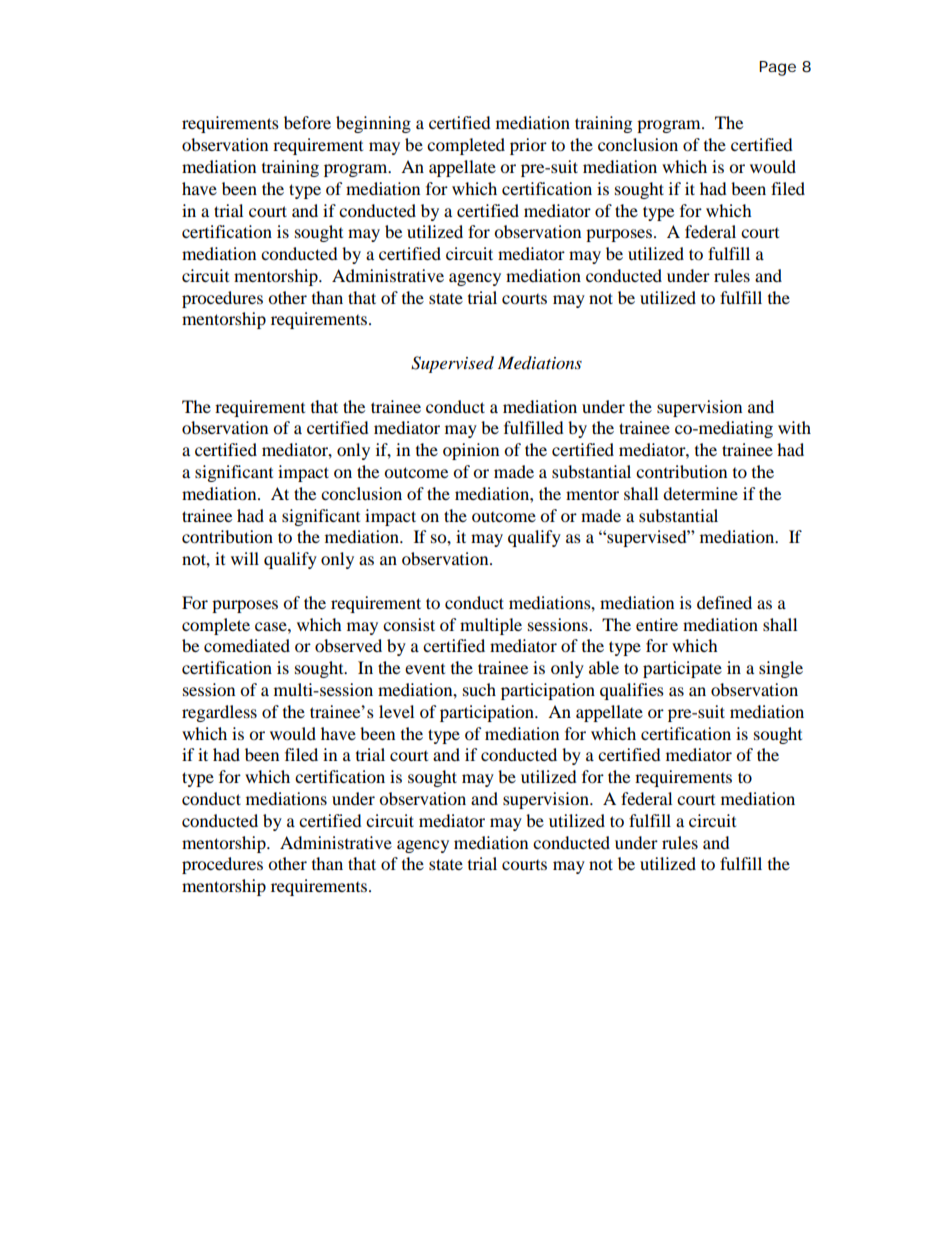 The height and width of the screenshot is (1233, 952). Describe the element at coordinates (528, 146) in the screenshot. I see `prior` at that location.
